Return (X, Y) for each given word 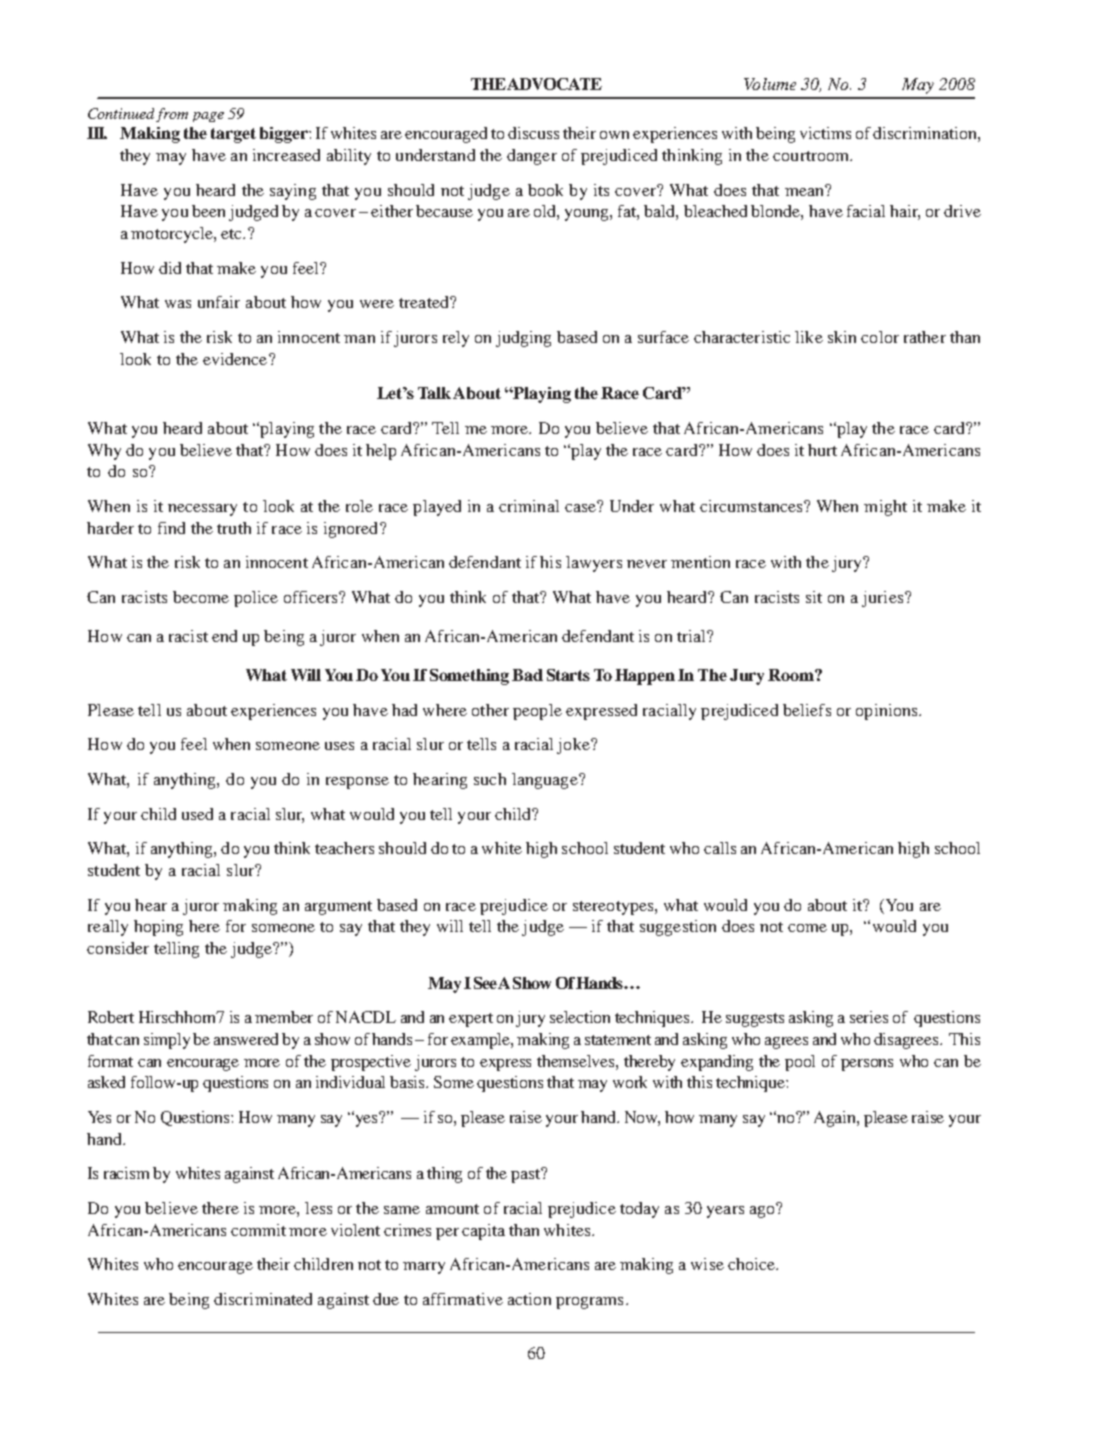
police (256, 599)
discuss (533, 133)
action (529, 1299)
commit (258, 1230)
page (208, 117)
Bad (527, 675)
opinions (888, 712)
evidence (236, 359)
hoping (158, 928)
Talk (436, 393)
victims (825, 133)
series (869, 1017)
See (485, 983)
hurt (822, 450)
